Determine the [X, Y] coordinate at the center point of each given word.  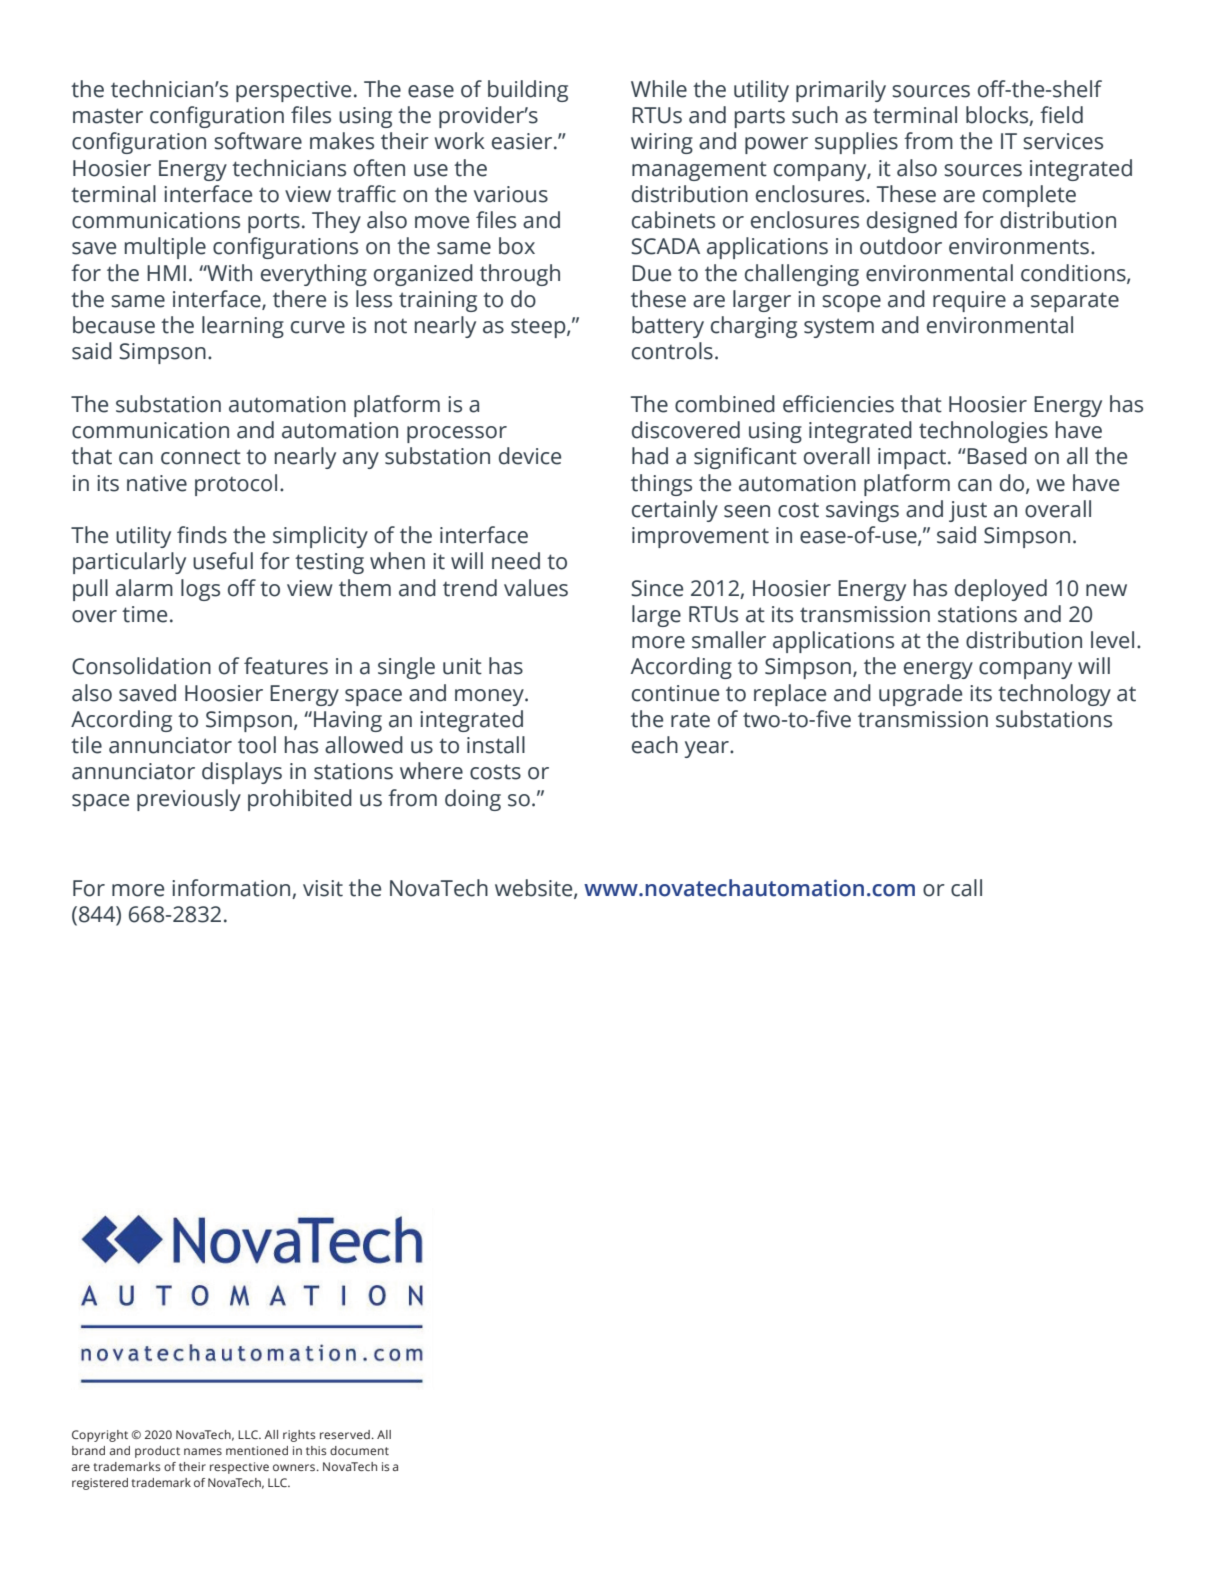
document [359, 1450]
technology [1054, 695]
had [650, 456]
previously [189, 800]
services [1063, 141]
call [966, 888]
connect [201, 457]
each [655, 745]
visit [323, 888]
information [232, 889]
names [203, 1451]
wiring [662, 143]
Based [996, 456]
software [258, 141]
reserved [345, 1434]
